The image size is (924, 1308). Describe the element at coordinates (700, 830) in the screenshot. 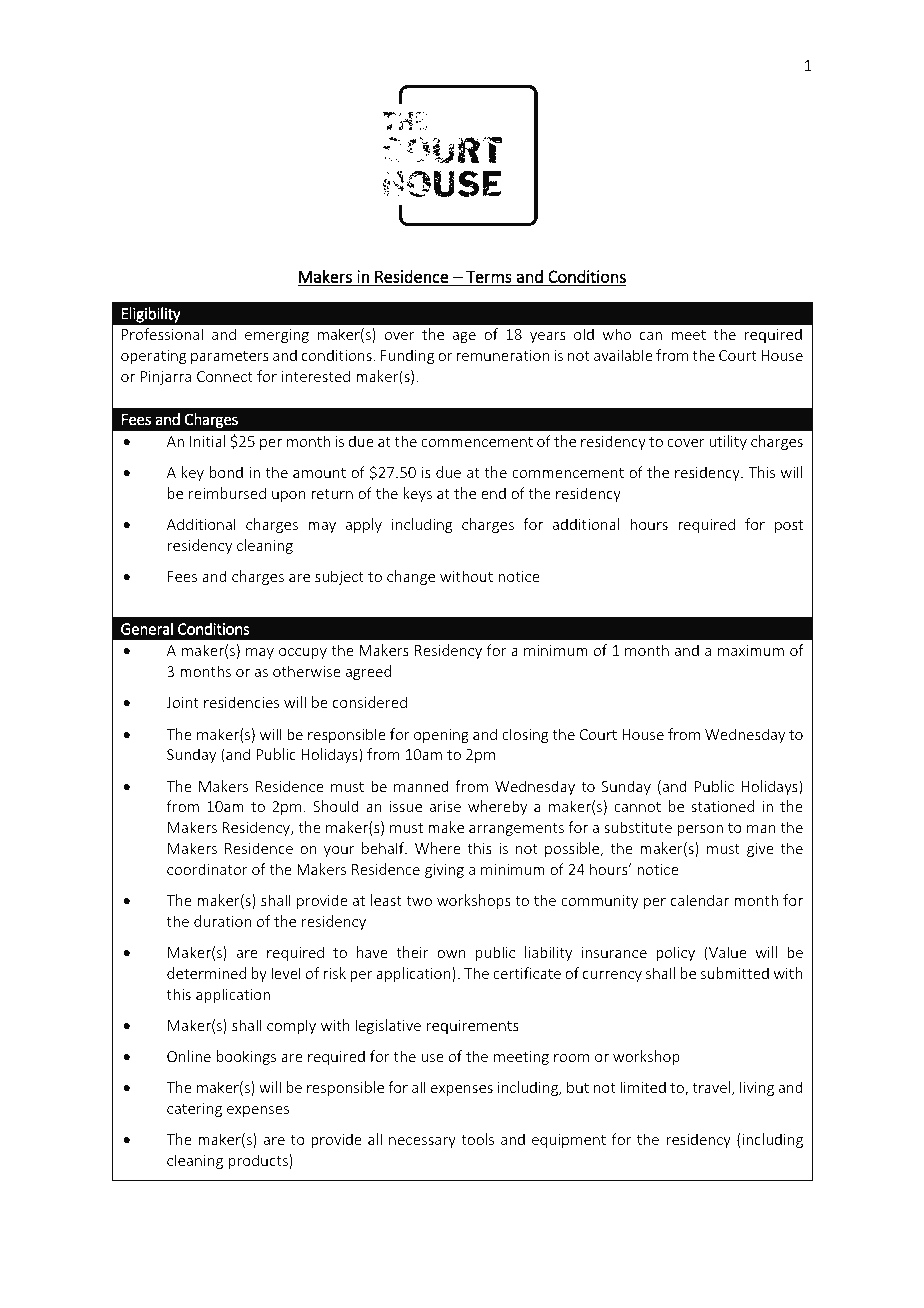

I see `person` at that location.
